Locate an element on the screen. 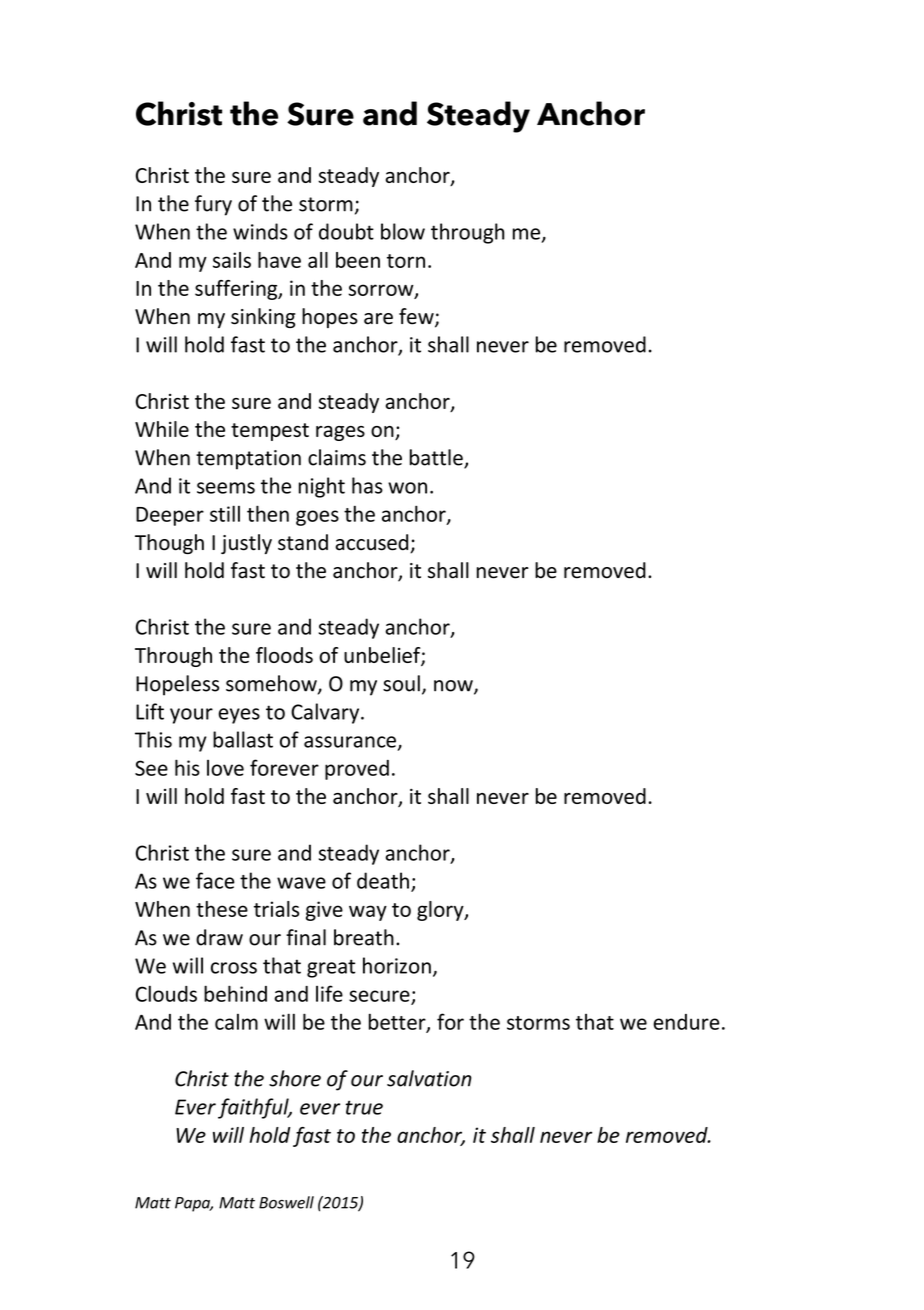 The width and height of the screenshot is (924, 1310). endure is located at coordinates (686, 1022).
